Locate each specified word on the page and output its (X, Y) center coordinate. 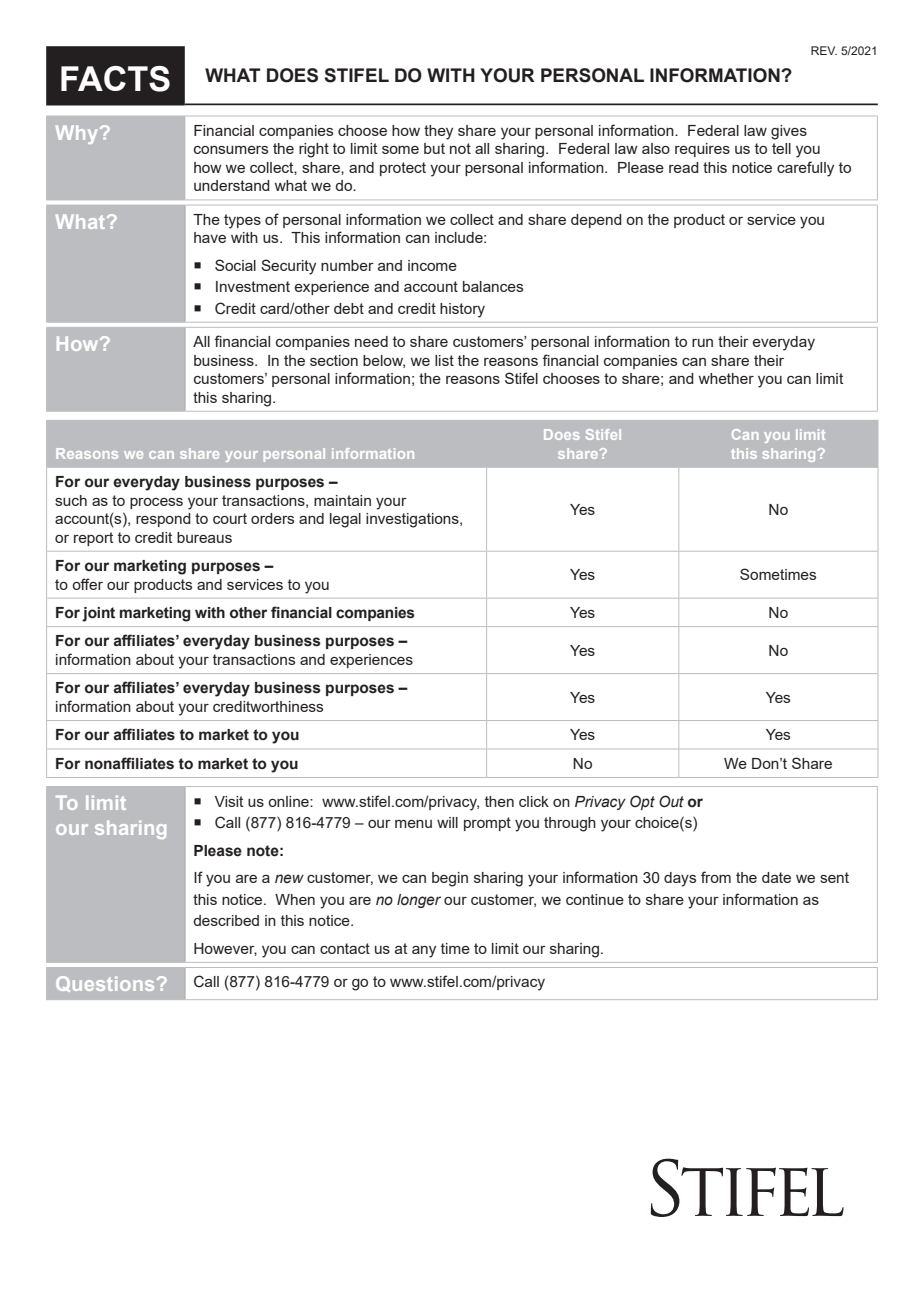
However (225, 949)
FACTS (115, 79)
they (438, 132)
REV (824, 50)
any (424, 952)
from (716, 877)
